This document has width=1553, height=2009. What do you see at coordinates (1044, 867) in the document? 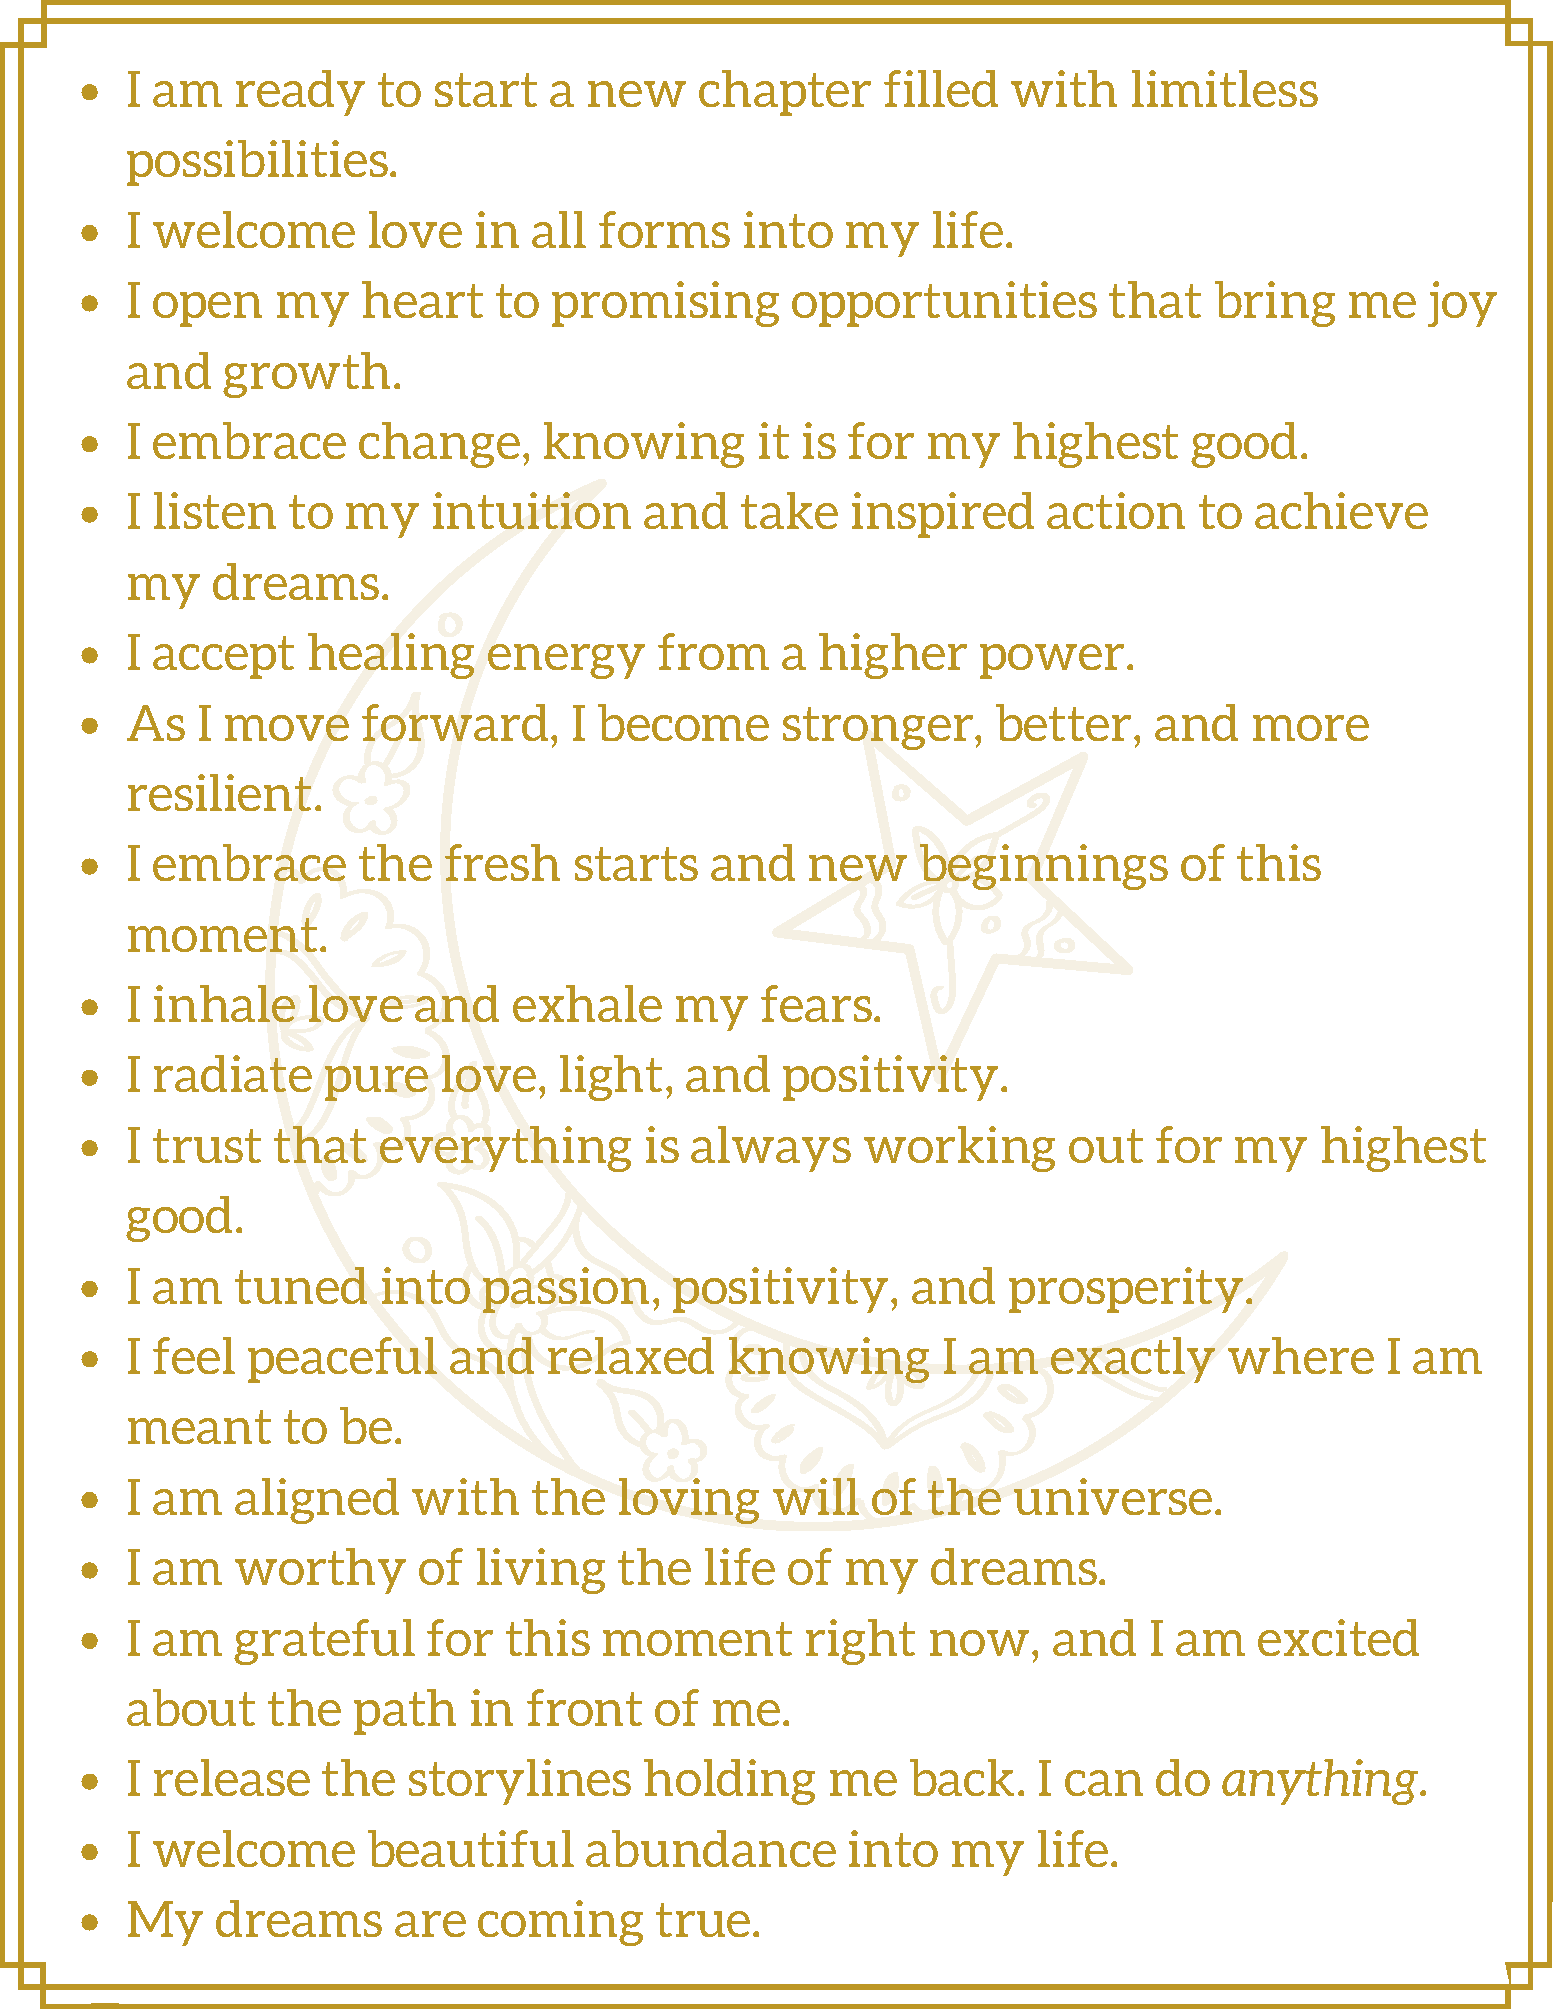
I see `beginnings` at bounding box center [1044, 867].
